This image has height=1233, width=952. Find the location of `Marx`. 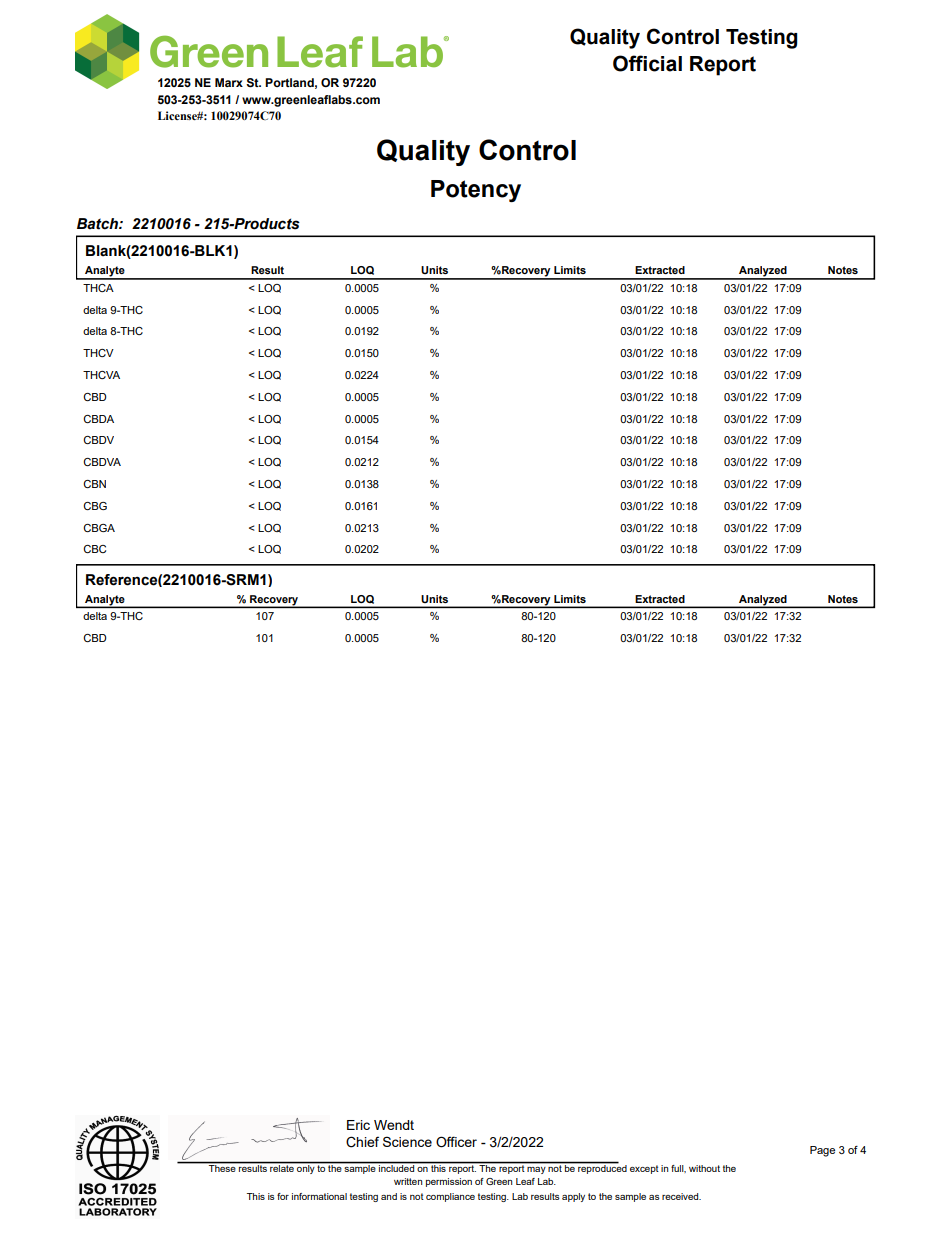

Marx is located at coordinates (229, 82).
